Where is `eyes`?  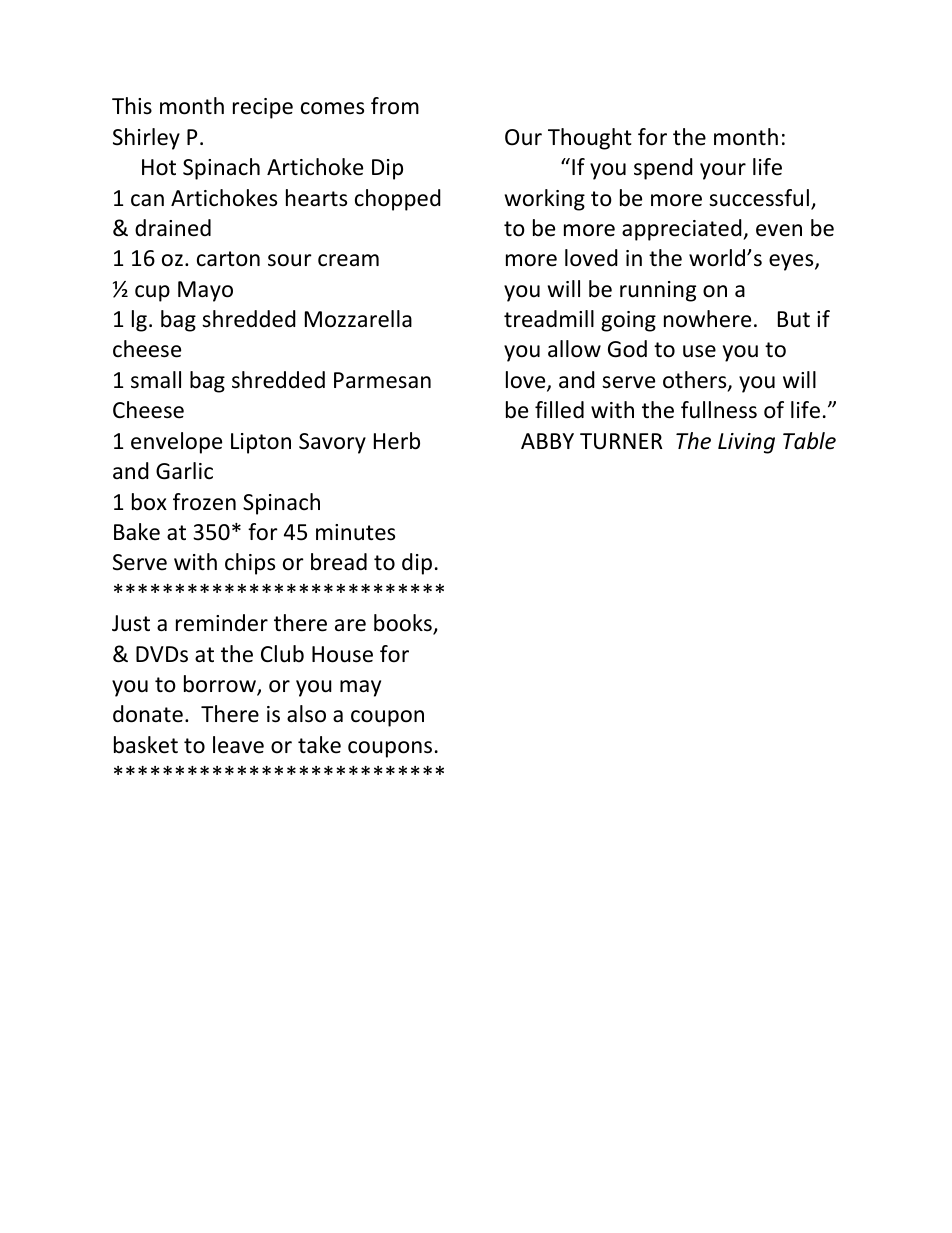
eyes is located at coordinates (792, 262).
